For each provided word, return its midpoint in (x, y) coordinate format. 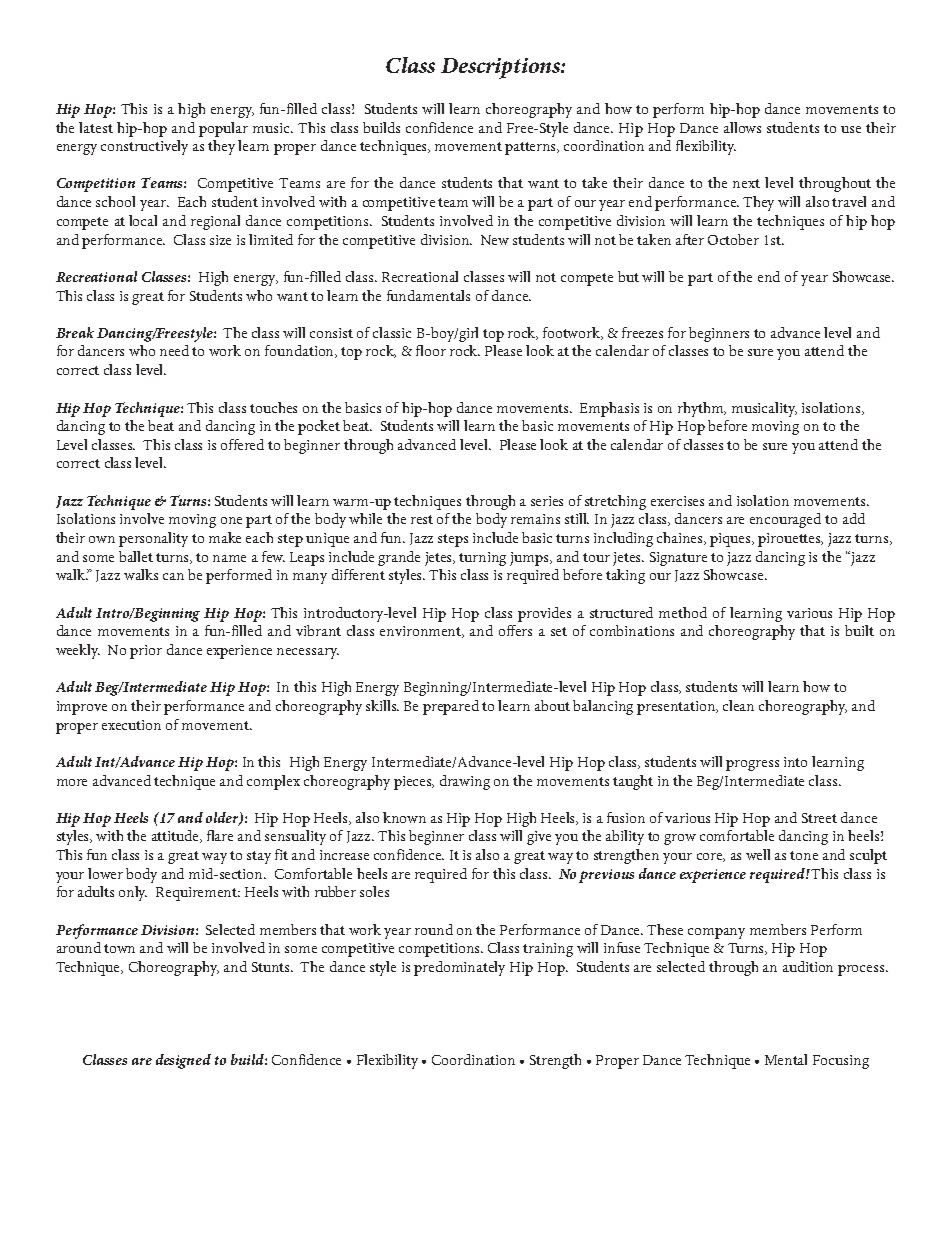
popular (223, 129)
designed (183, 1061)
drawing (465, 782)
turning (482, 559)
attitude (177, 836)
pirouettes (790, 540)
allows (742, 127)
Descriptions (501, 68)
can (173, 576)
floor (431, 350)
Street (819, 818)
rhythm (702, 409)
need (174, 350)
